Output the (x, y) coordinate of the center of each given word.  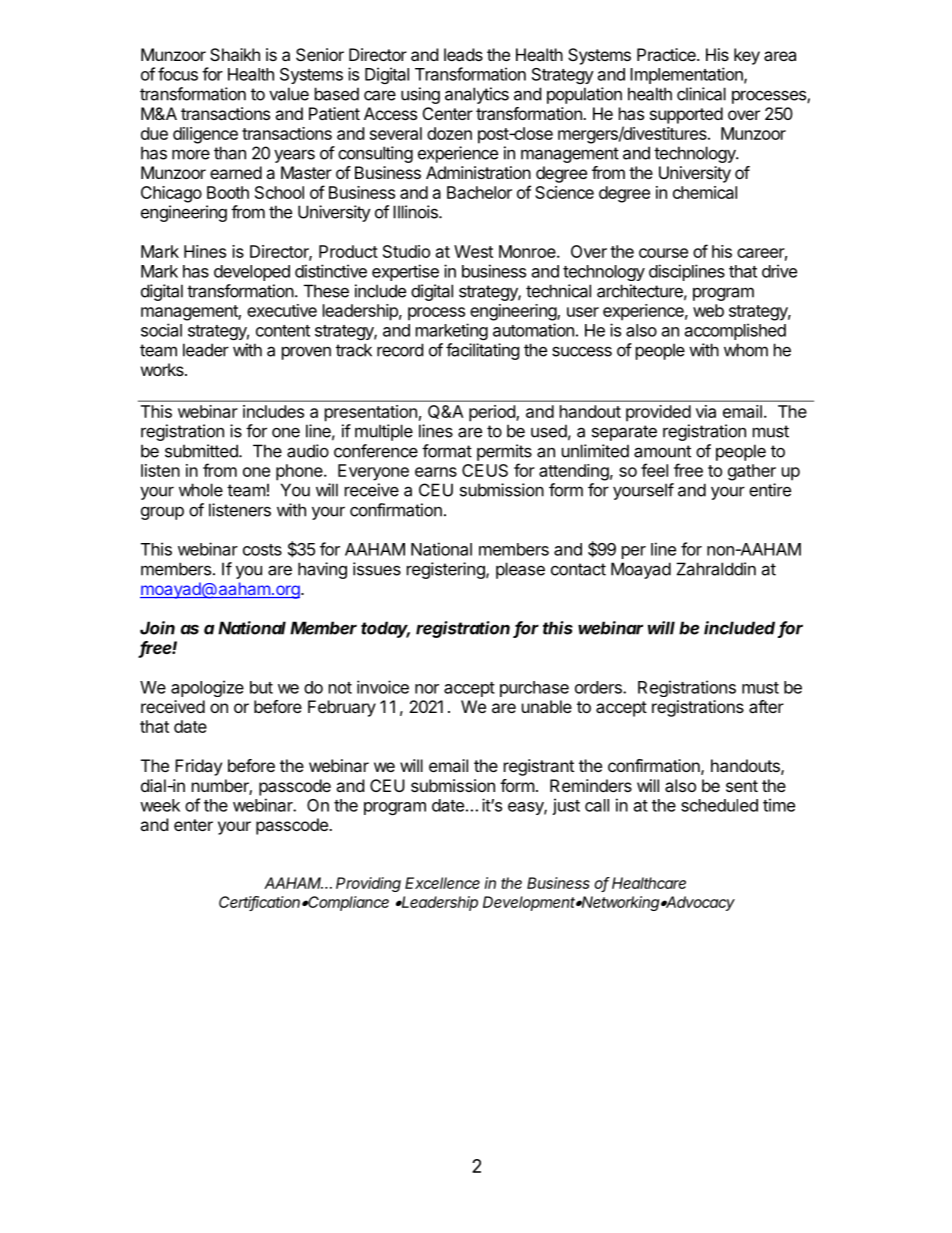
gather (752, 472)
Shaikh (235, 54)
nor (427, 689)
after (766, 706)
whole (201, 490)
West (473, 251)
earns (436, 472)
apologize (207, 688)
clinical (701, 94)
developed (252, 273)
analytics (477, 95)
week (160, 805)
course (663, 253)
